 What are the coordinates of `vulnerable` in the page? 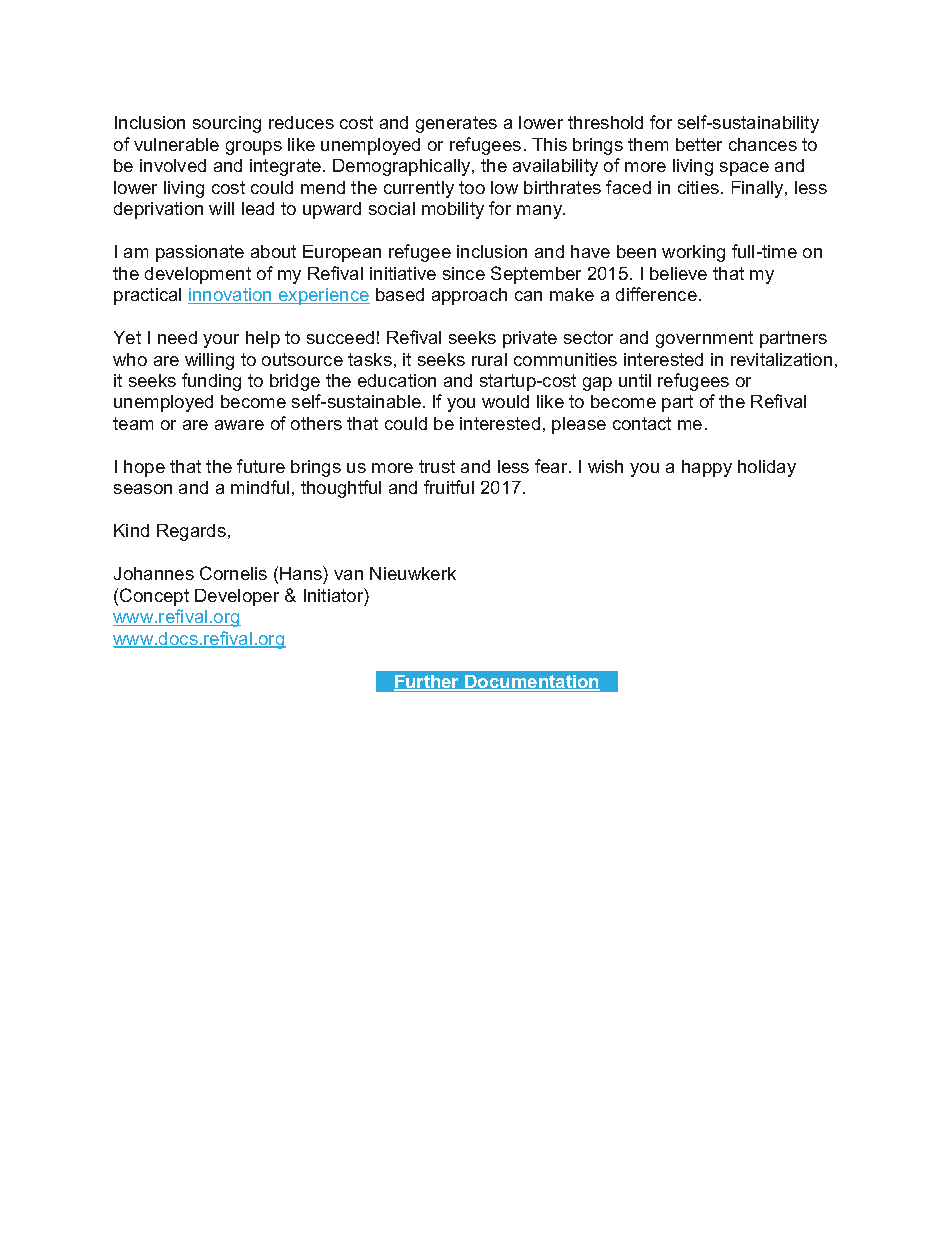 It's located at (176, 144).
